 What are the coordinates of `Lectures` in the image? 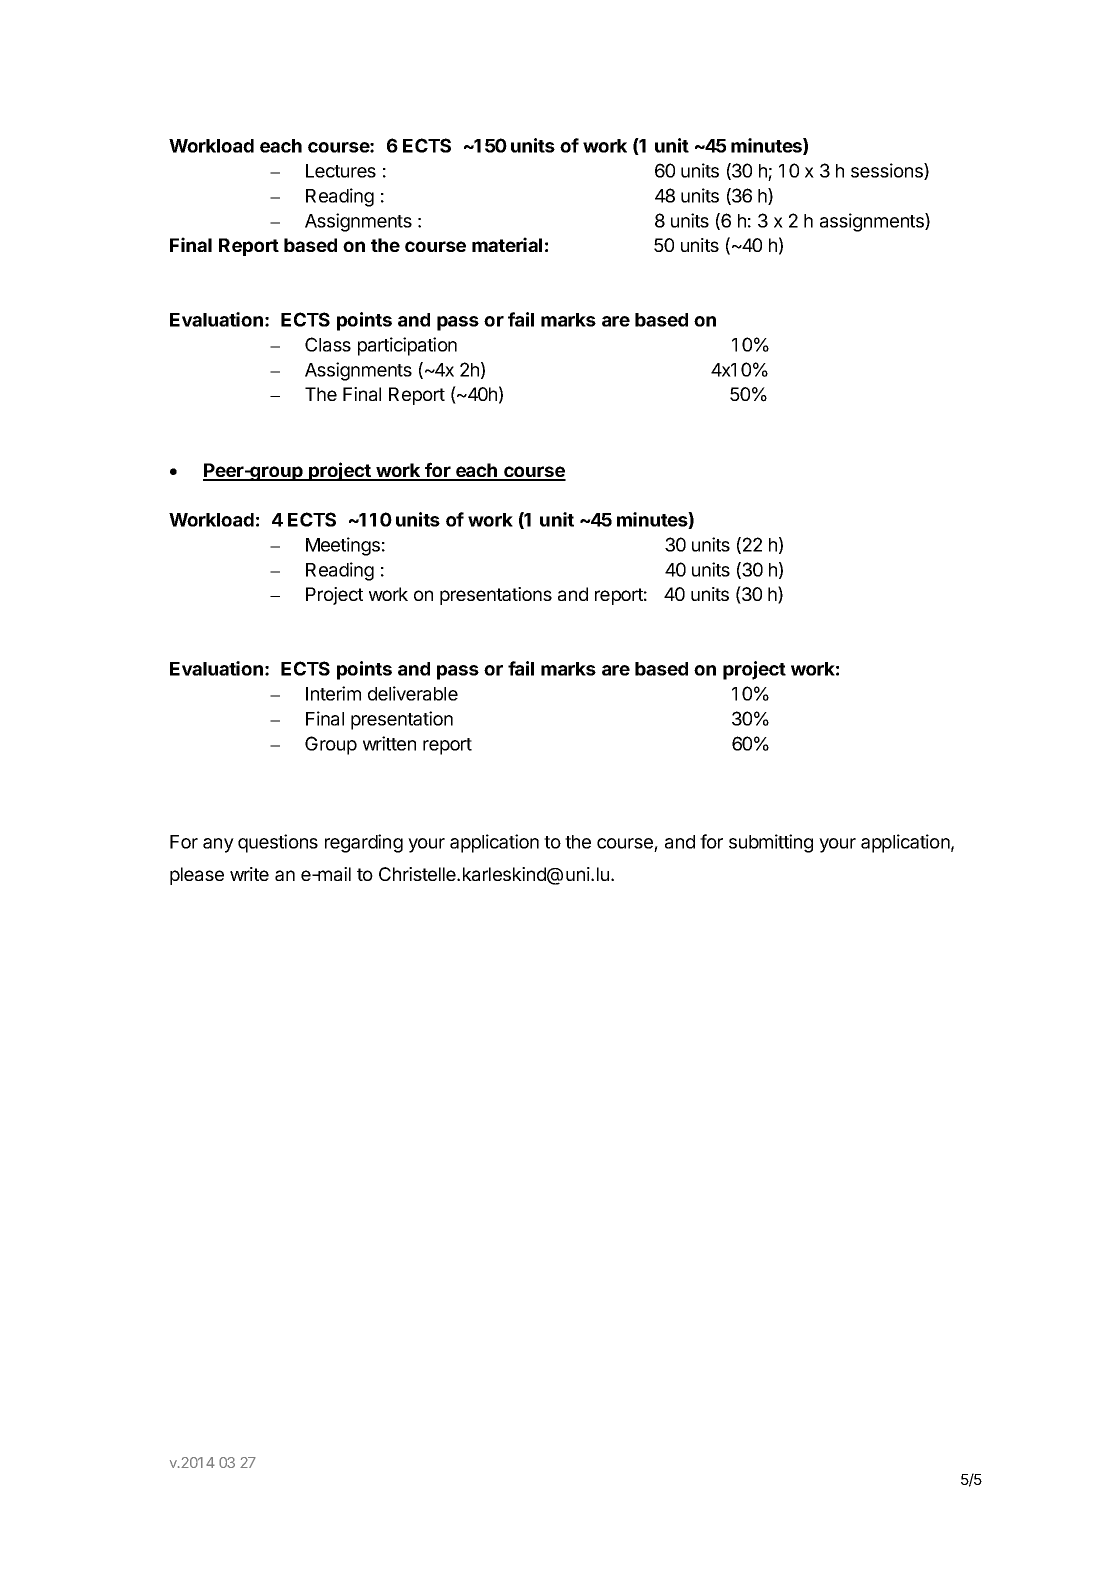 It's located at (341, 171).
